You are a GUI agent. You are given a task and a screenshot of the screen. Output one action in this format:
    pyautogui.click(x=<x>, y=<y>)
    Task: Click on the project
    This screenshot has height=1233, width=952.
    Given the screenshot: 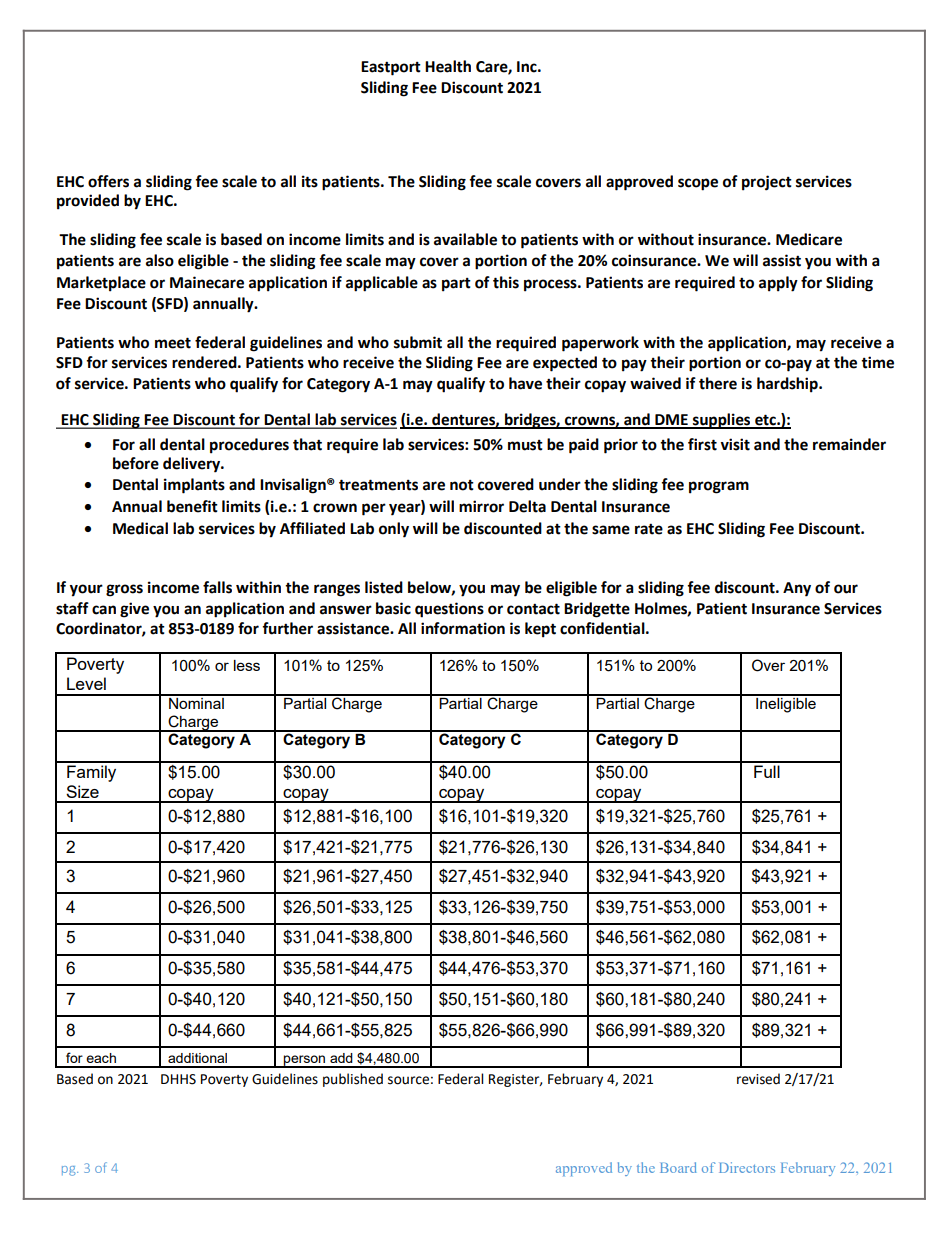 What is the action you would take?
    pyautogui.click(x=767, y=183)
